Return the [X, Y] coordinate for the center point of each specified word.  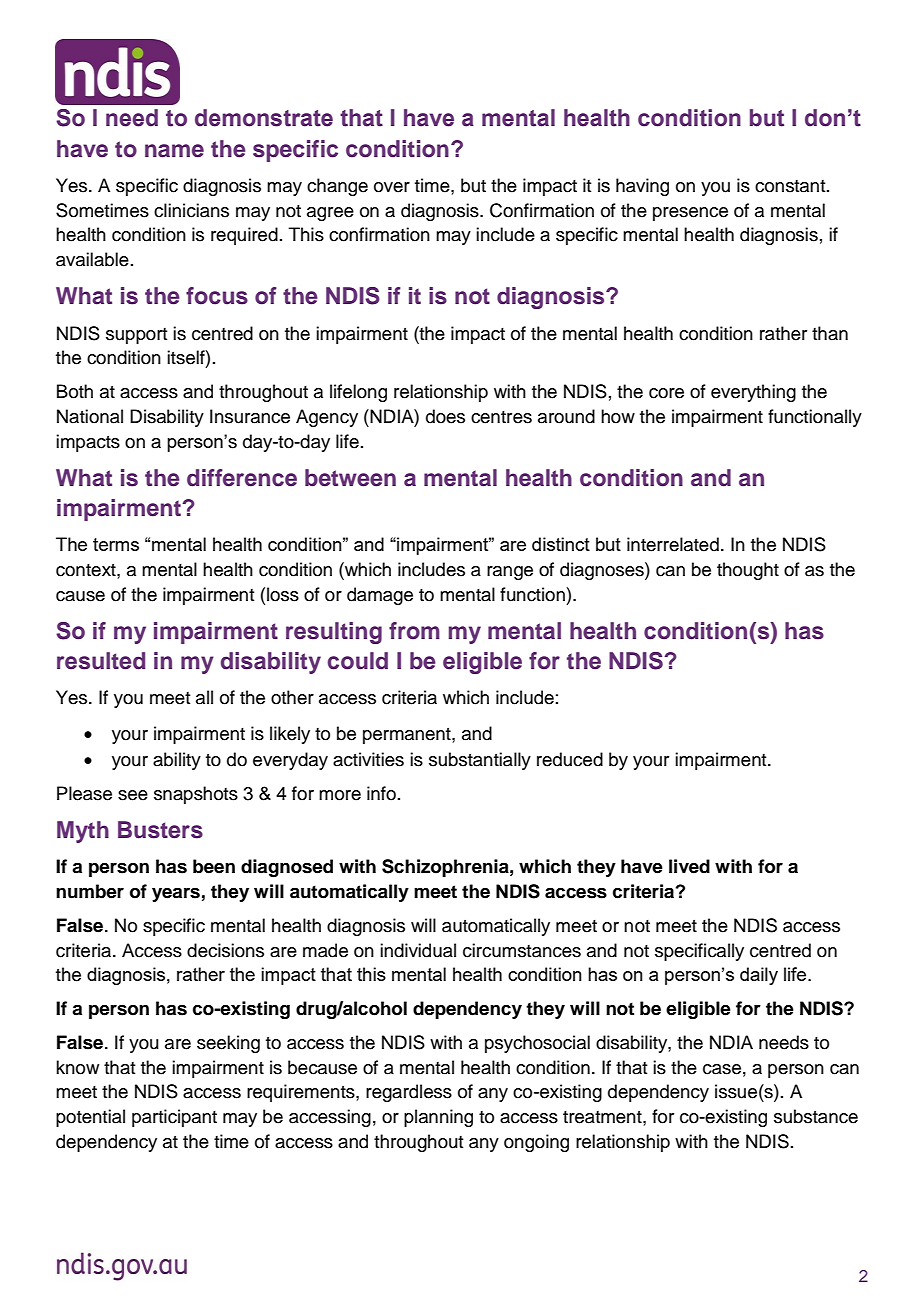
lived [689, 866]
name [174, 151]
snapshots [196, 795]
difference [242, 478]
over [392, 187]
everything [753, 393]
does [445, 416]
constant [791, 186]
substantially [480, 761]
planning [438, 1118]
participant [174, 1118]
